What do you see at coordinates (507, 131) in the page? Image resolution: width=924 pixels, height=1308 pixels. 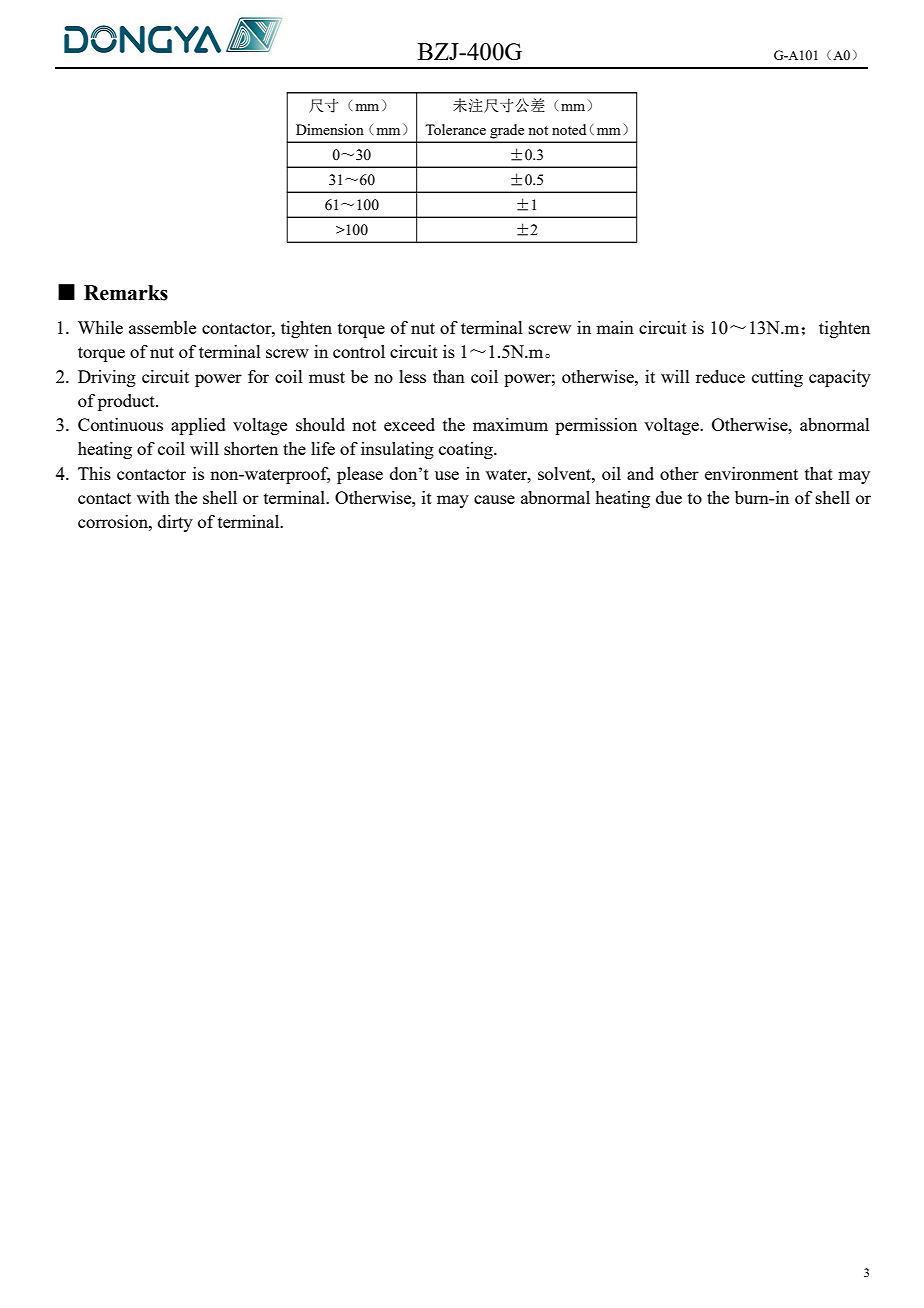 I see `grade` at bounding box center [507, 131].
